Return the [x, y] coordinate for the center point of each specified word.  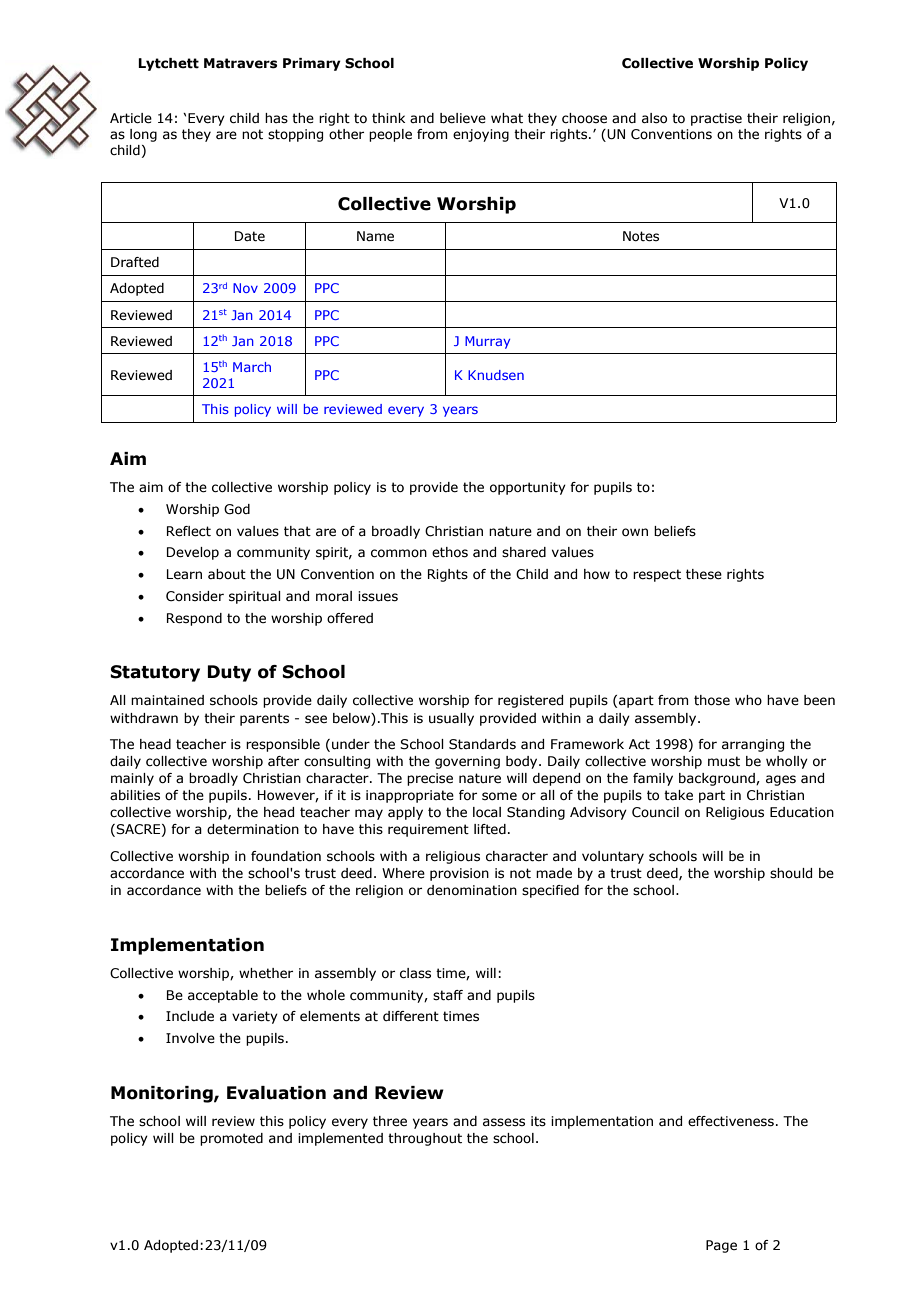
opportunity [528, 488]
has [276, 118]
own [635, 532]
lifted [490, 829]
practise [716, 119]
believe [463, 118]
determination [253, 829]
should [791, 873]
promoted [231, 1139]
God [237, 509]
